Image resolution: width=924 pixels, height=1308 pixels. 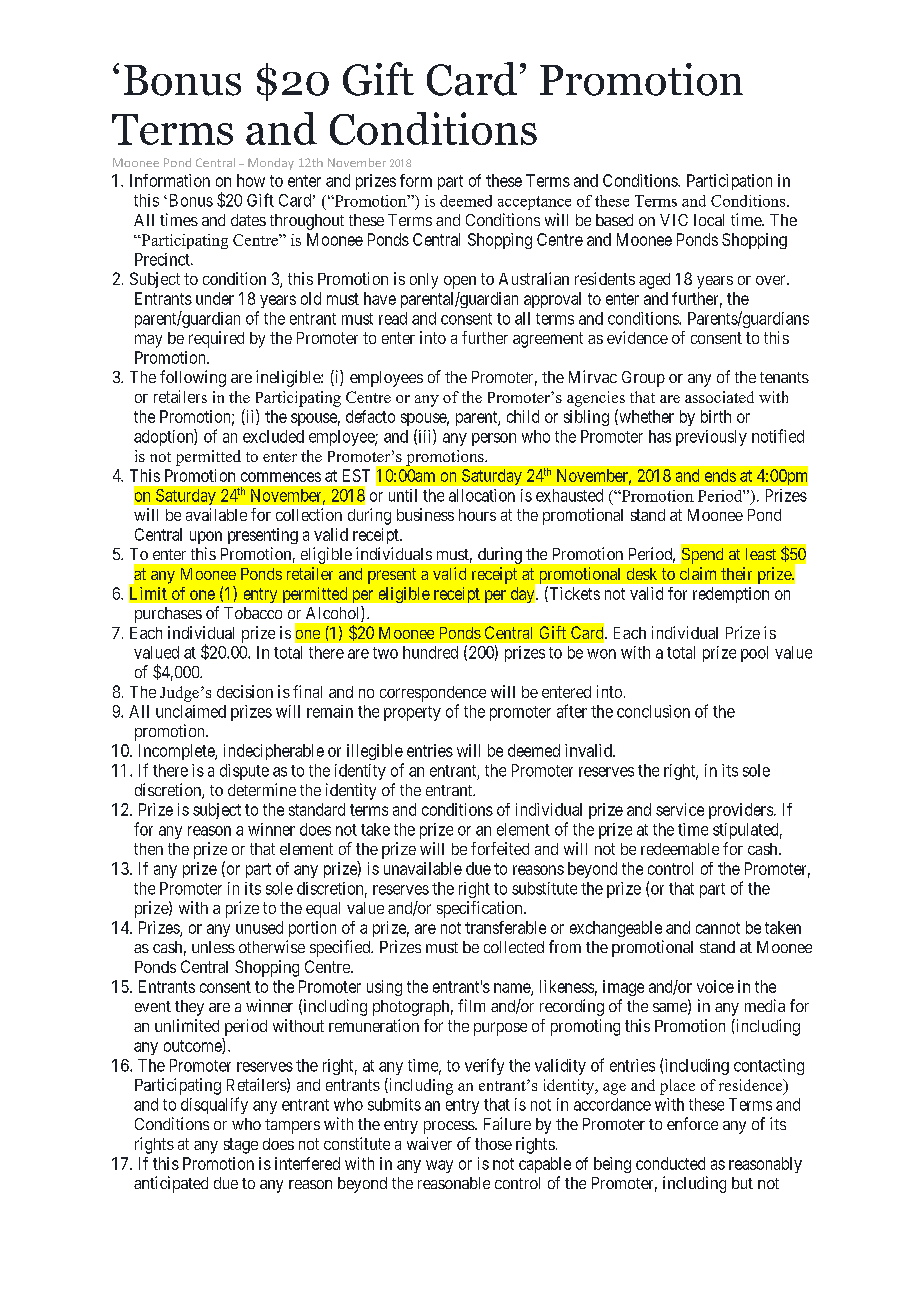 What do you see at coordinates (709, 220) in the image?
I see `local` at bounding box center [709, 220].
